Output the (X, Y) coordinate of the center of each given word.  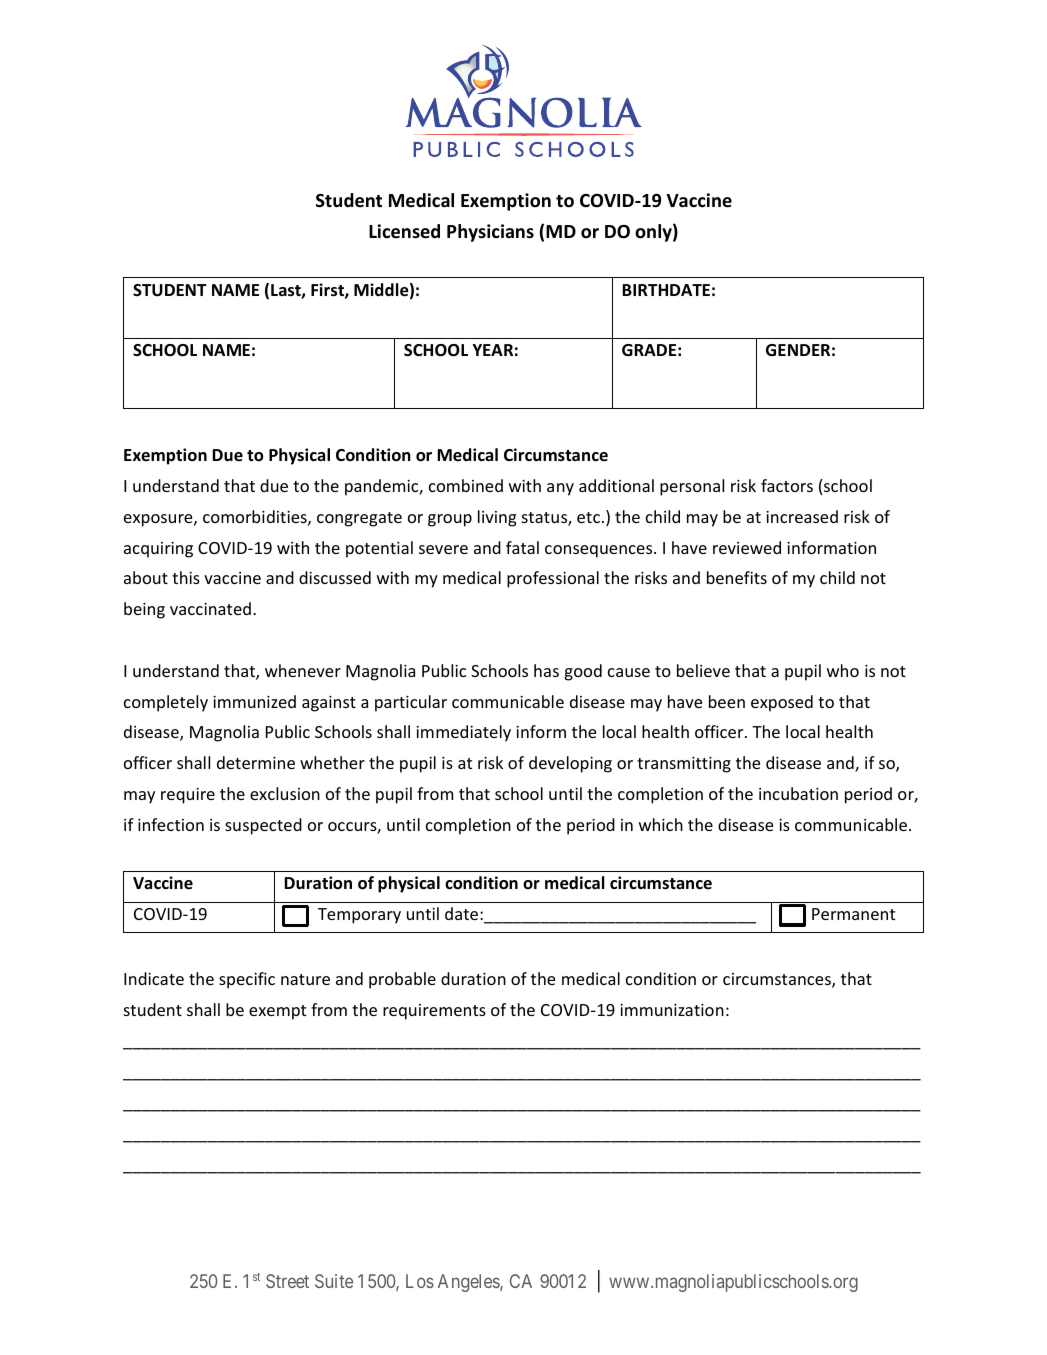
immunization (672, 1010)
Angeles (469, 1283)
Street (287, 1281)
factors (787, 485)
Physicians (490, 233)
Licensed (404, 231)
